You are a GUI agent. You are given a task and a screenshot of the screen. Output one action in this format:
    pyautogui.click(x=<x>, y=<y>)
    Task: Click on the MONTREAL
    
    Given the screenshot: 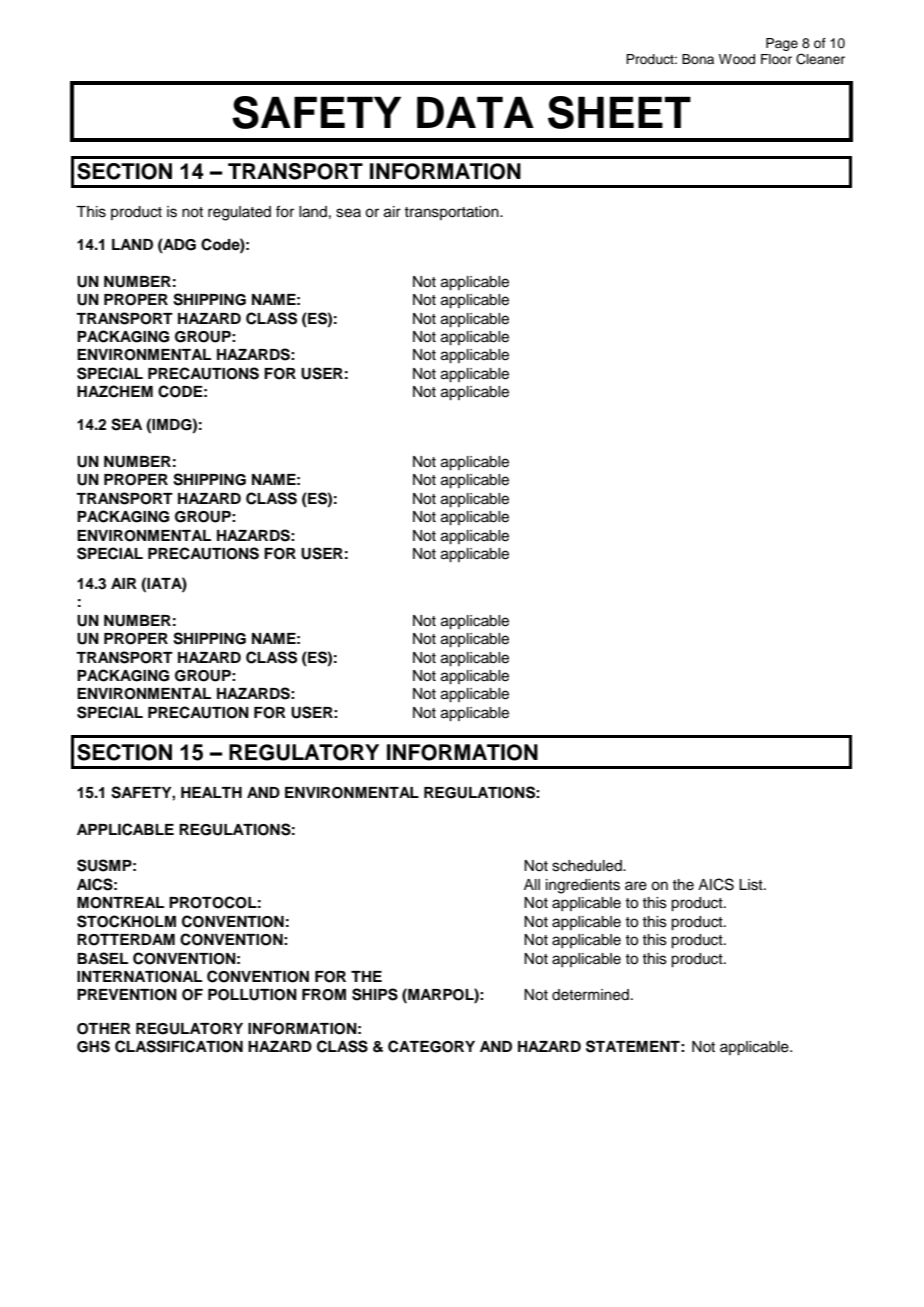 What is the action you would take?
    pyautogui.click(x=120, y=903)
